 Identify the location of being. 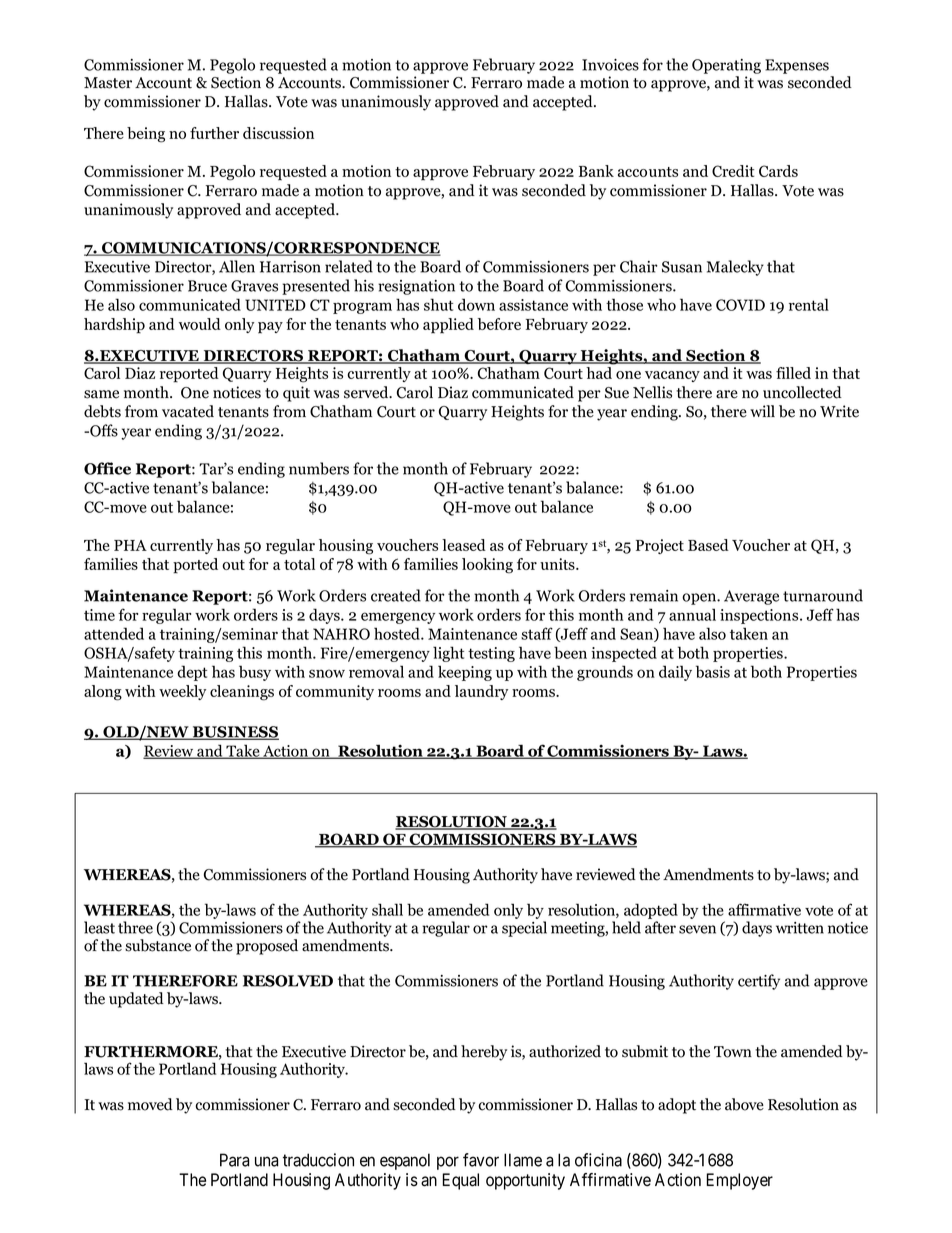
(146, 135).
